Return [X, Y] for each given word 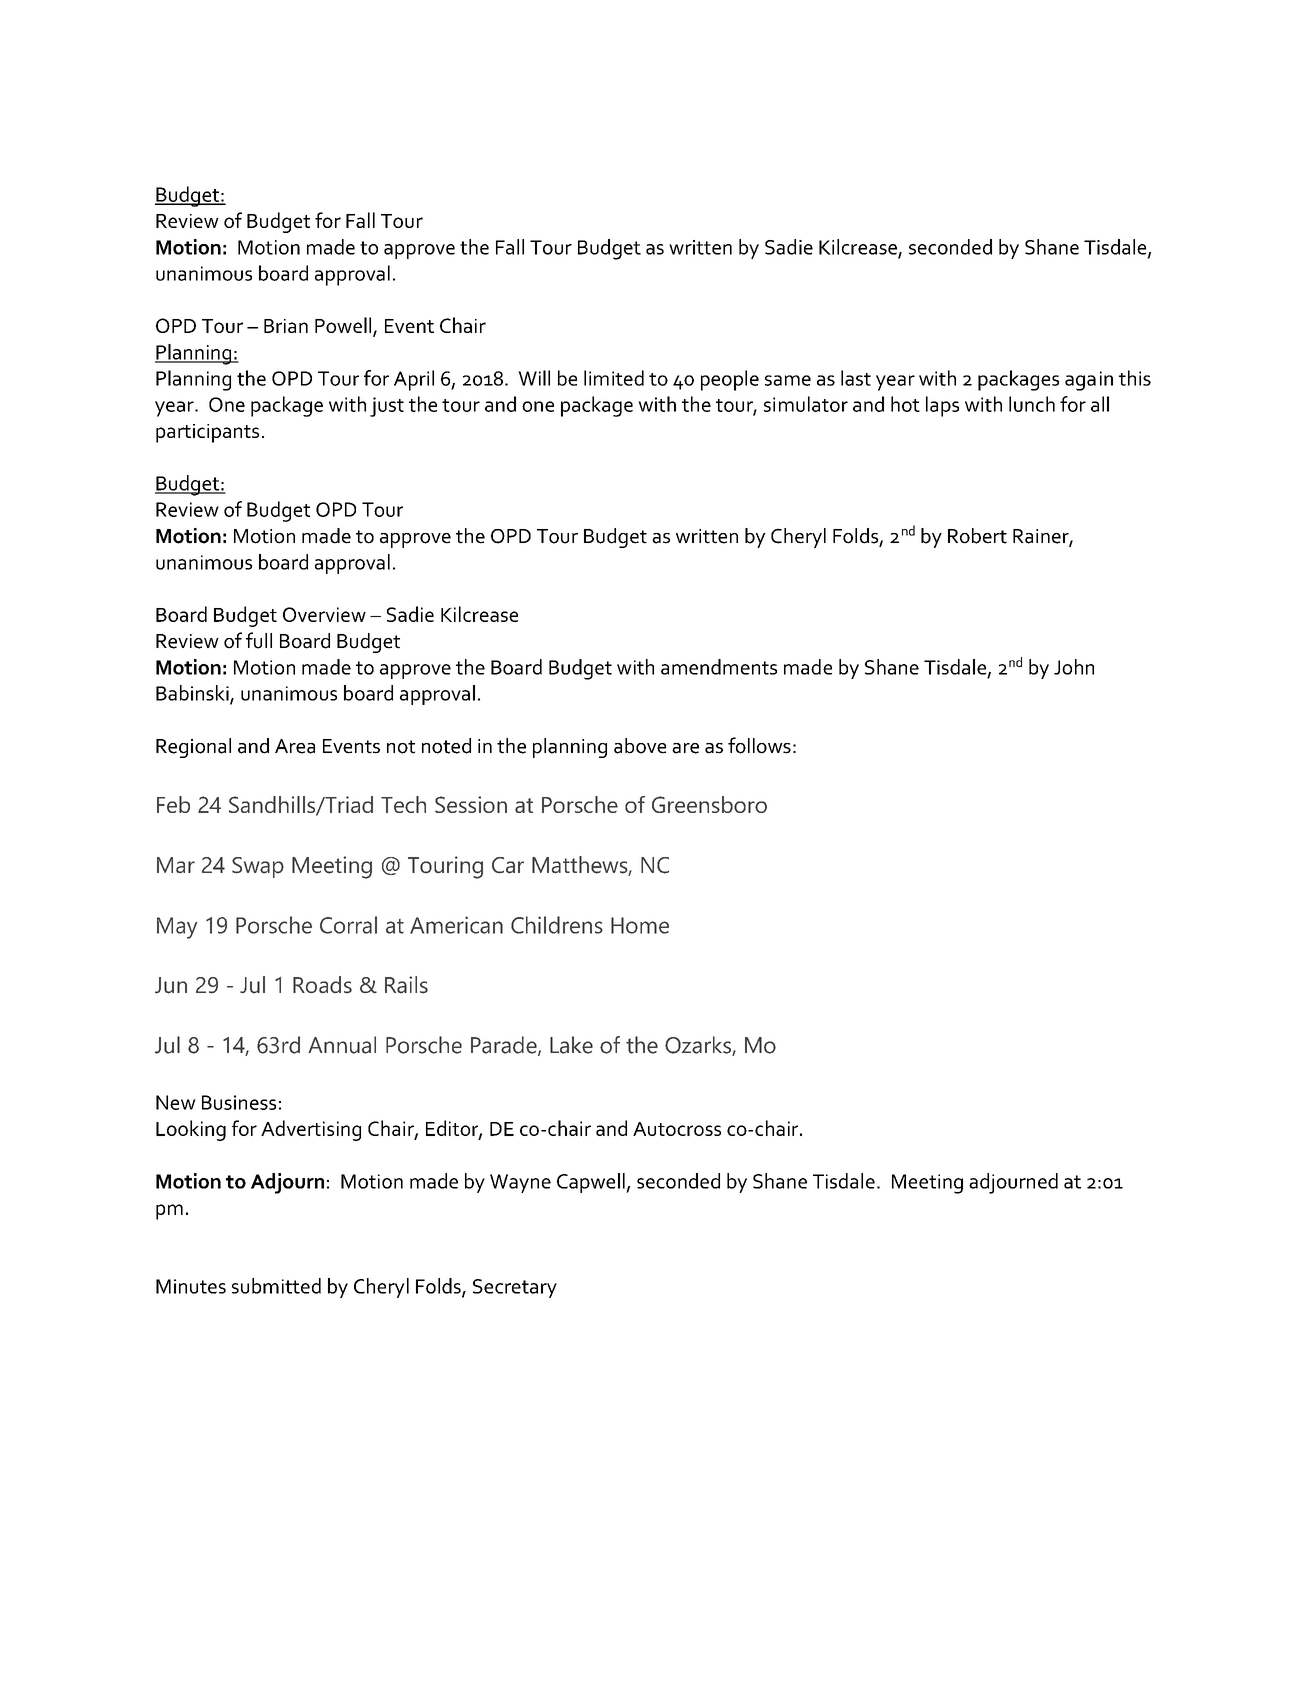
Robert [977, 536]
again [1089, 381]
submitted [276, 1286]
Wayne [520, 1183]
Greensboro [709, 804]
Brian [286, 326]
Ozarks [699, 1046]
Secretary [515, 1288]
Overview [324, 614]
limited [614, 378]
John [1074, 667]
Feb [173, 804]
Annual [342, 1045]
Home [640, 925]
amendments [719, 667]
